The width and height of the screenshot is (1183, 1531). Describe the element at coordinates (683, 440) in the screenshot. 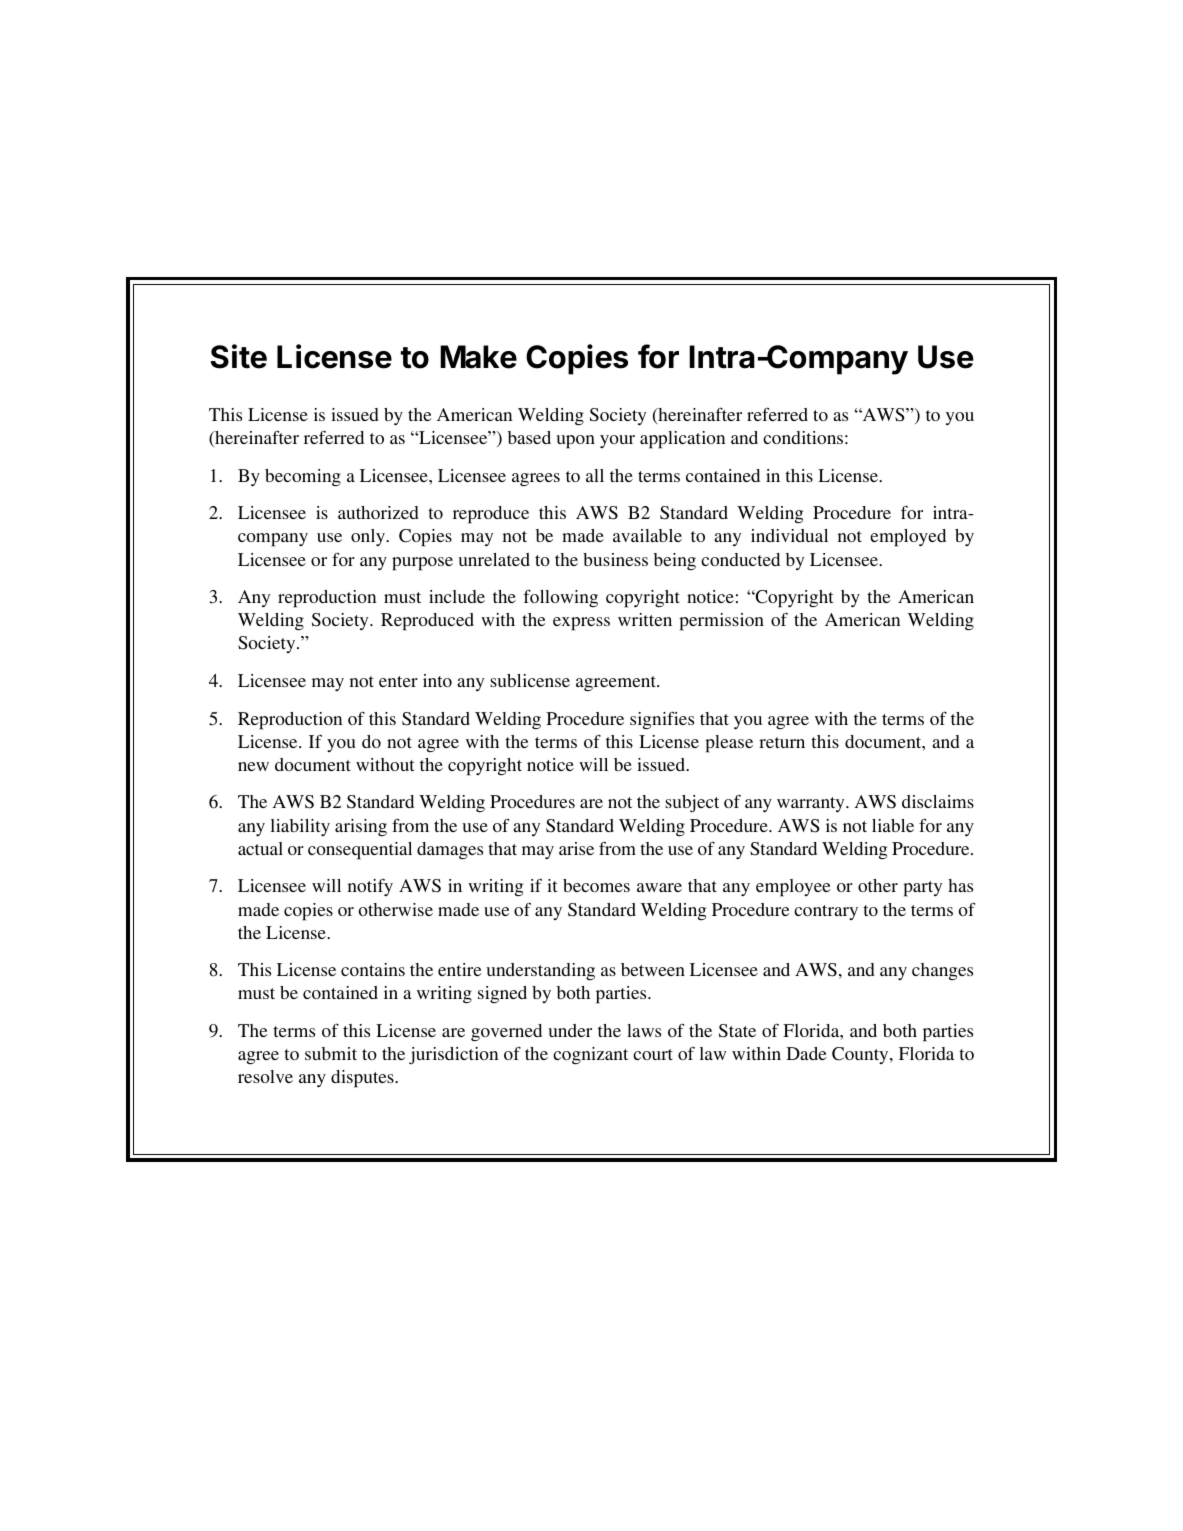

I see `application` at that location.
